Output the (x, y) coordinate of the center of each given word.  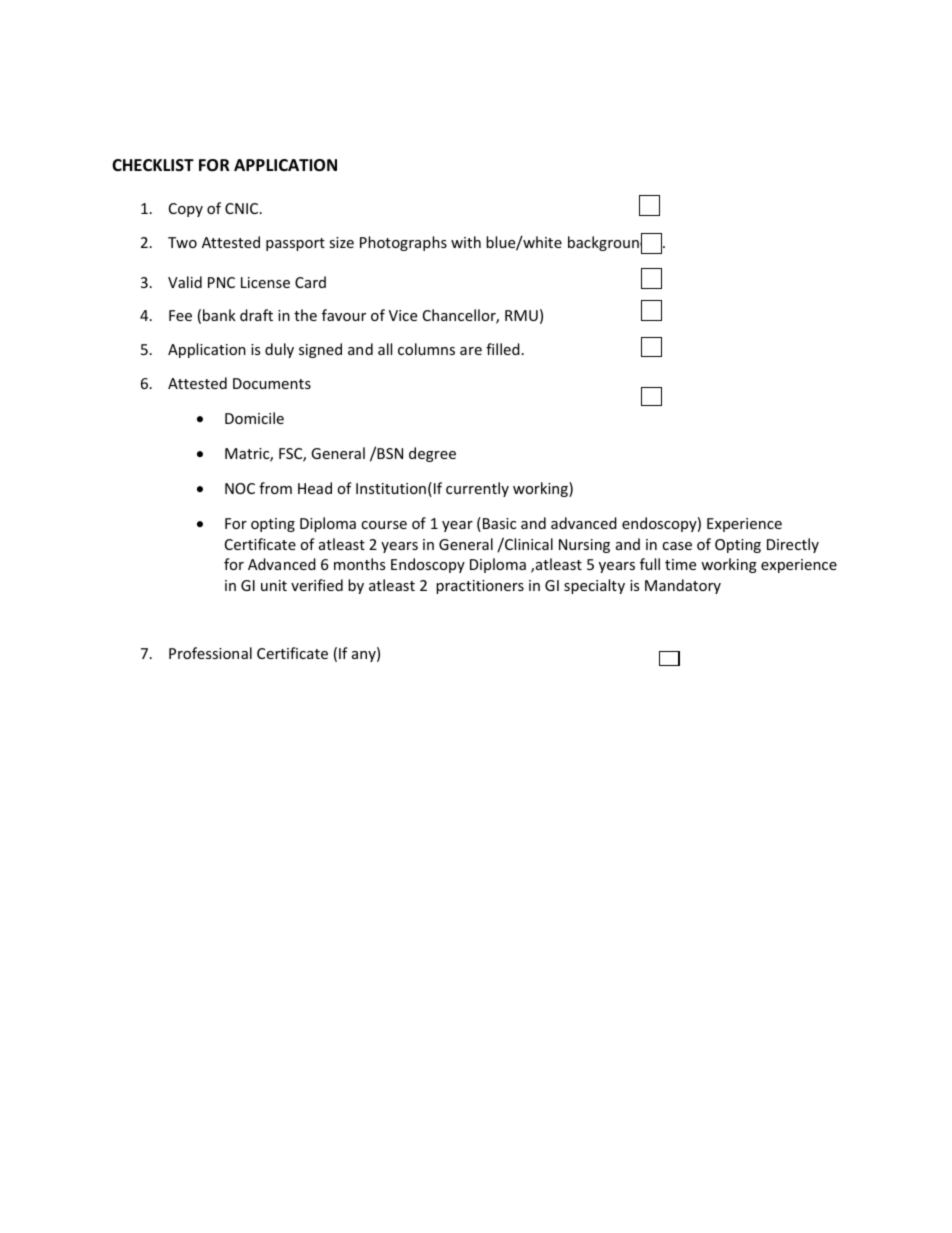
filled (503, 349)
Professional (210, 653)
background (609, 244)
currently (477, 489)
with (466, 242)
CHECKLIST (153, 165)
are (471, 351)
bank (219, 315)
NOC (240, 488)
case (677, 546)
